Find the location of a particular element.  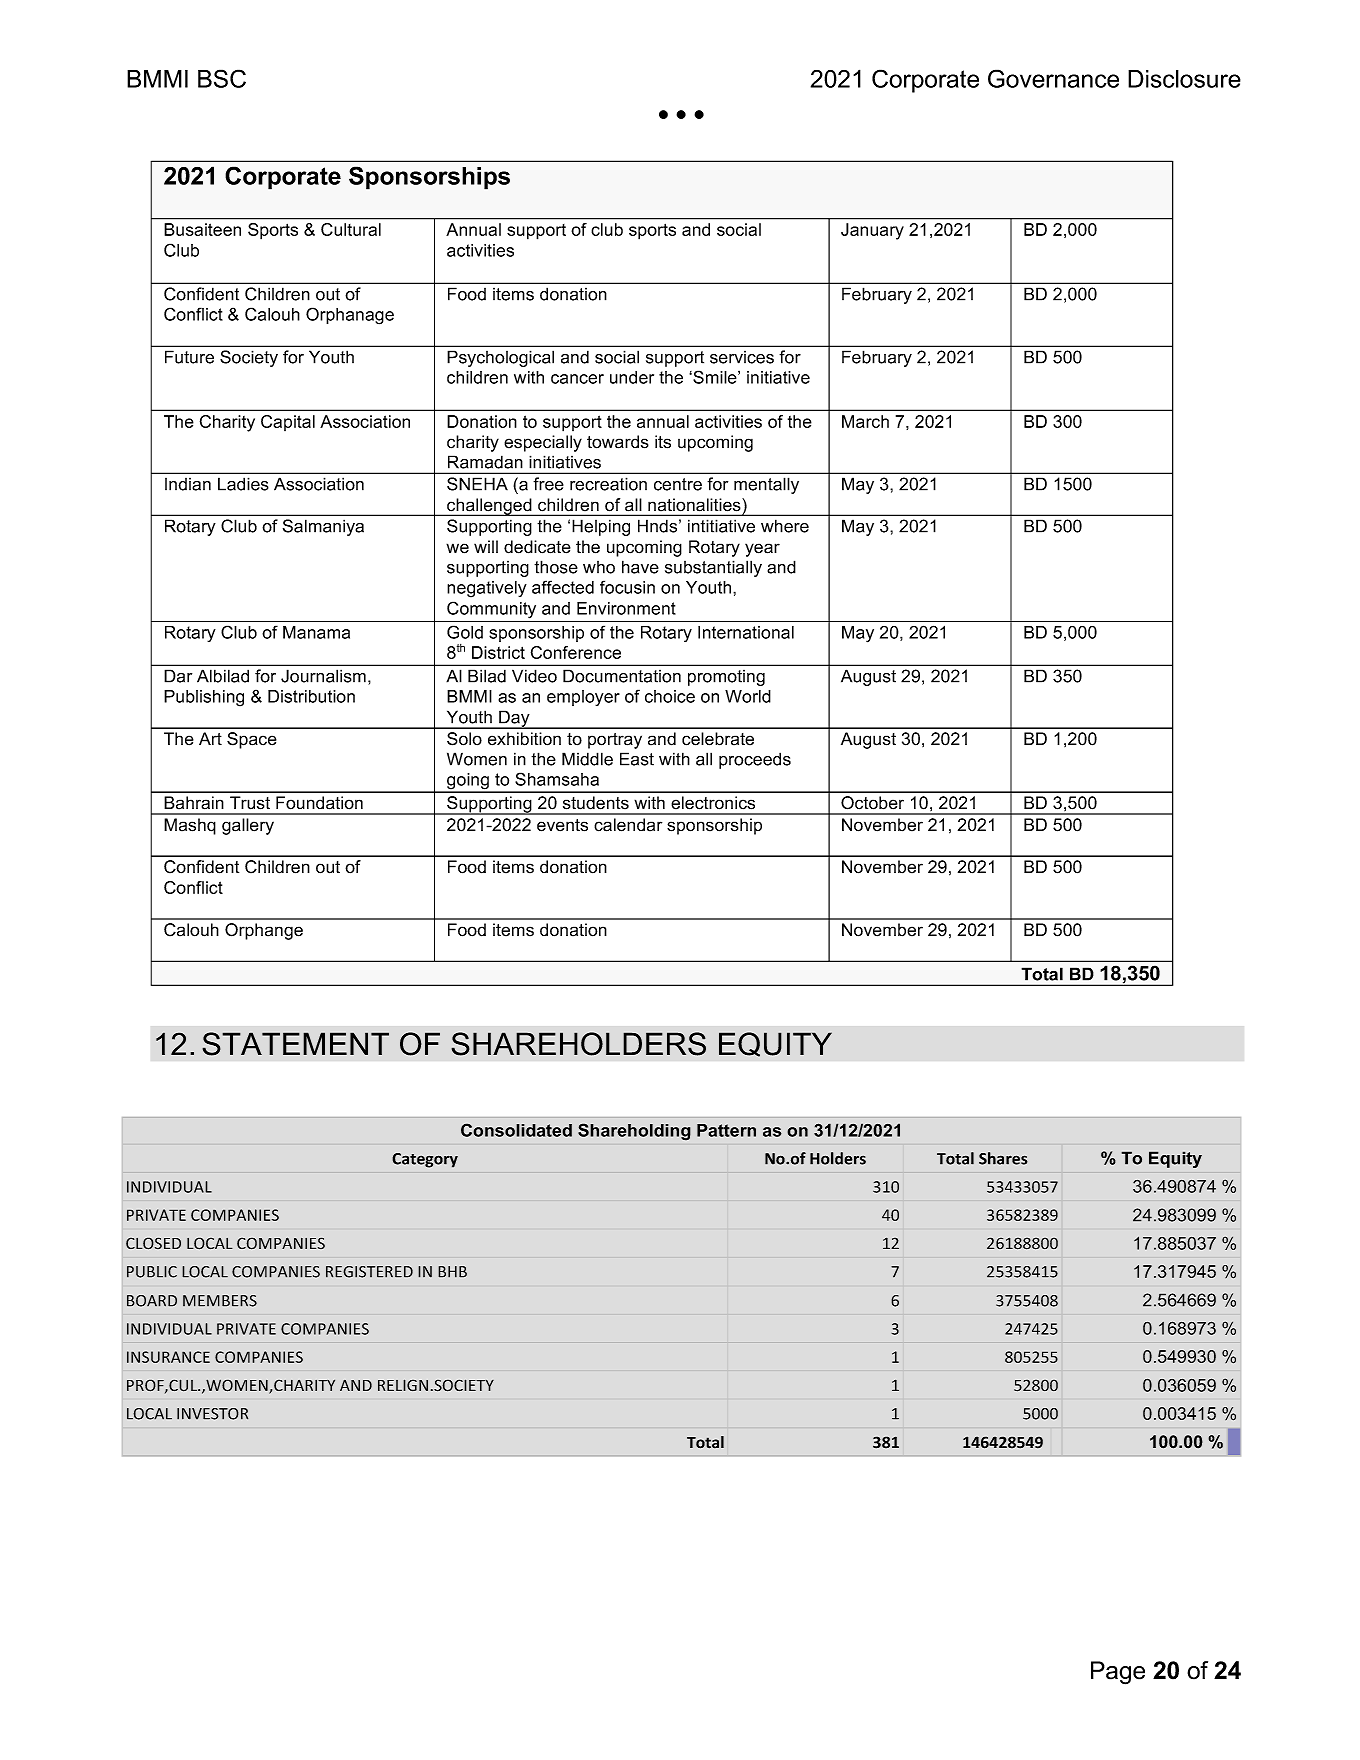

Governance is located at coordinates (1053, 78).
